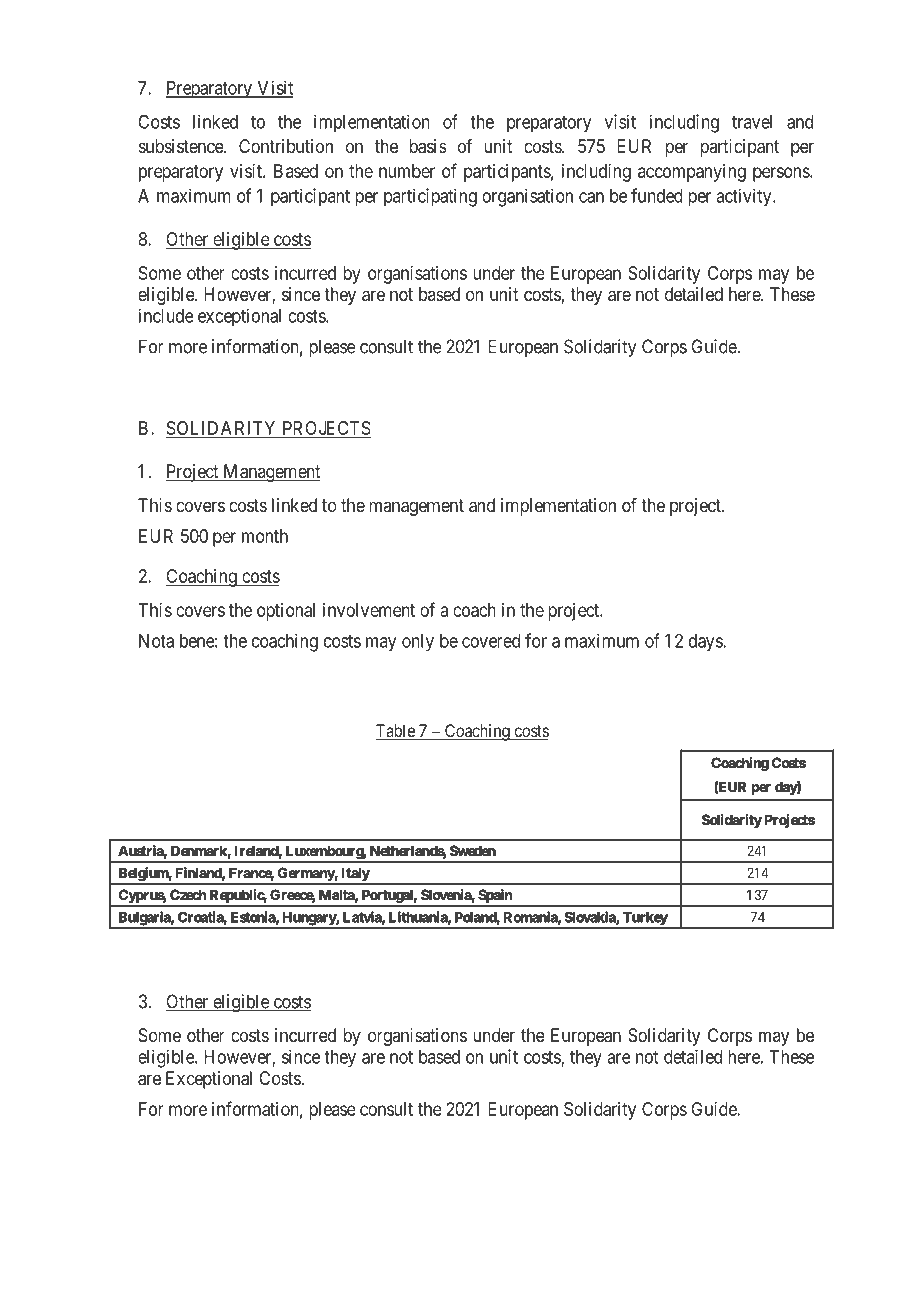  What do you see at coordinates (182, 146) in the image?
I see `subsistence` at bounding box center [182, 146].
